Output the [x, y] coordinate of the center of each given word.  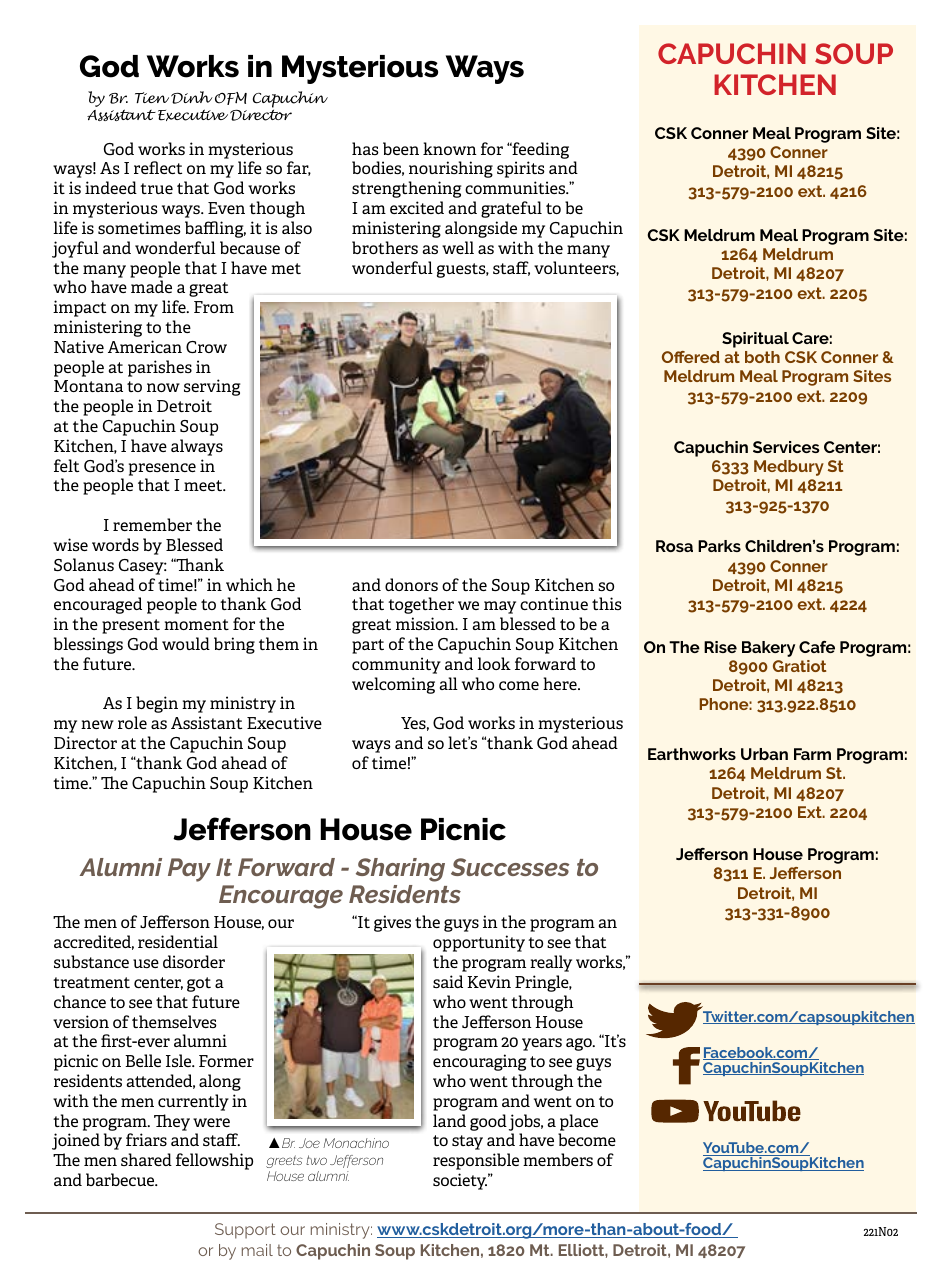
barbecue [121, 1179]
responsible [476, 1161]
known [450, 148]
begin [157, 704]
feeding [539, 150]
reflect [158, 167]
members [558, 1159]
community [396, 665]
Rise [720, 647]
